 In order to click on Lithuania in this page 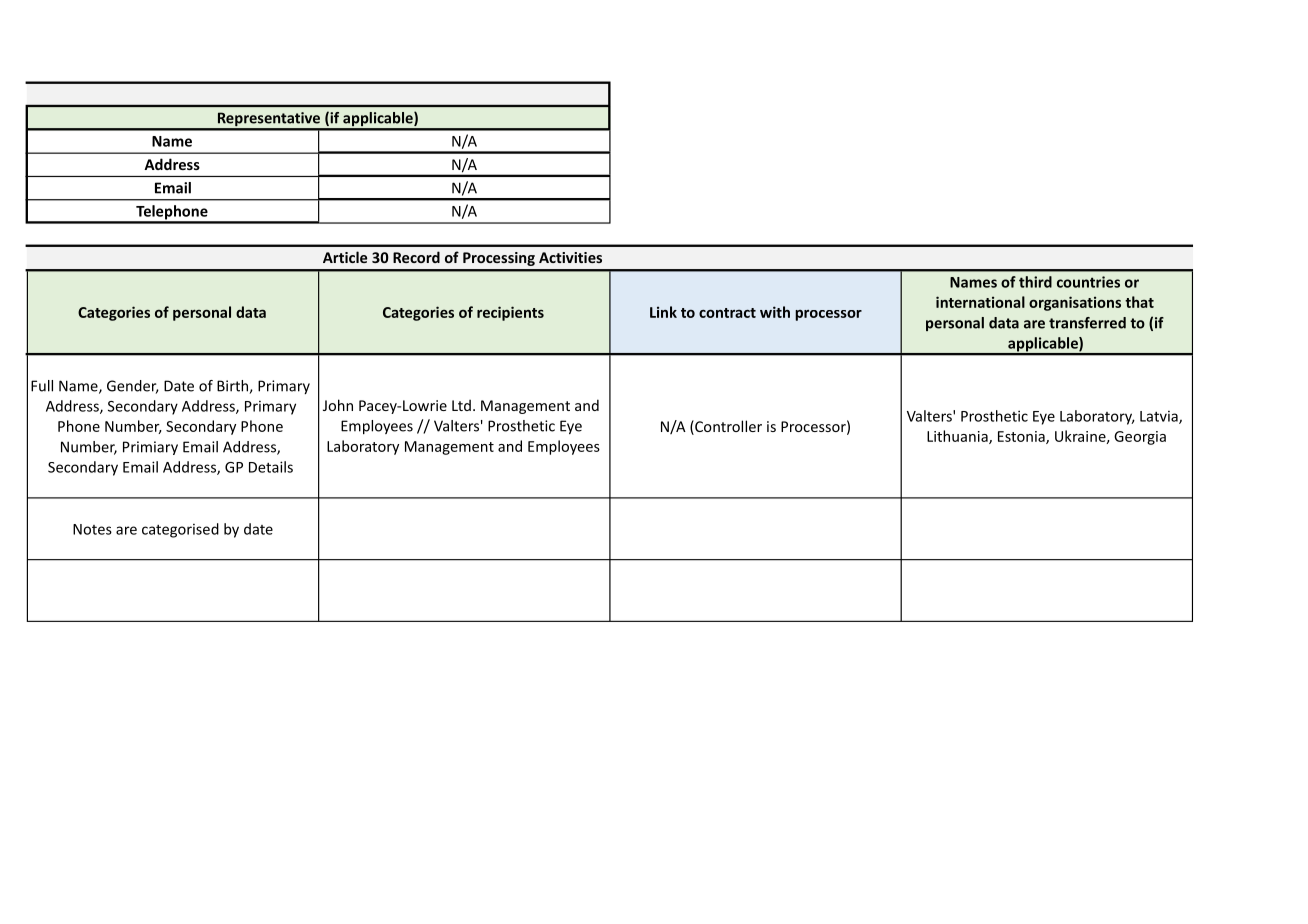, I will do `click(958, 437)`.
